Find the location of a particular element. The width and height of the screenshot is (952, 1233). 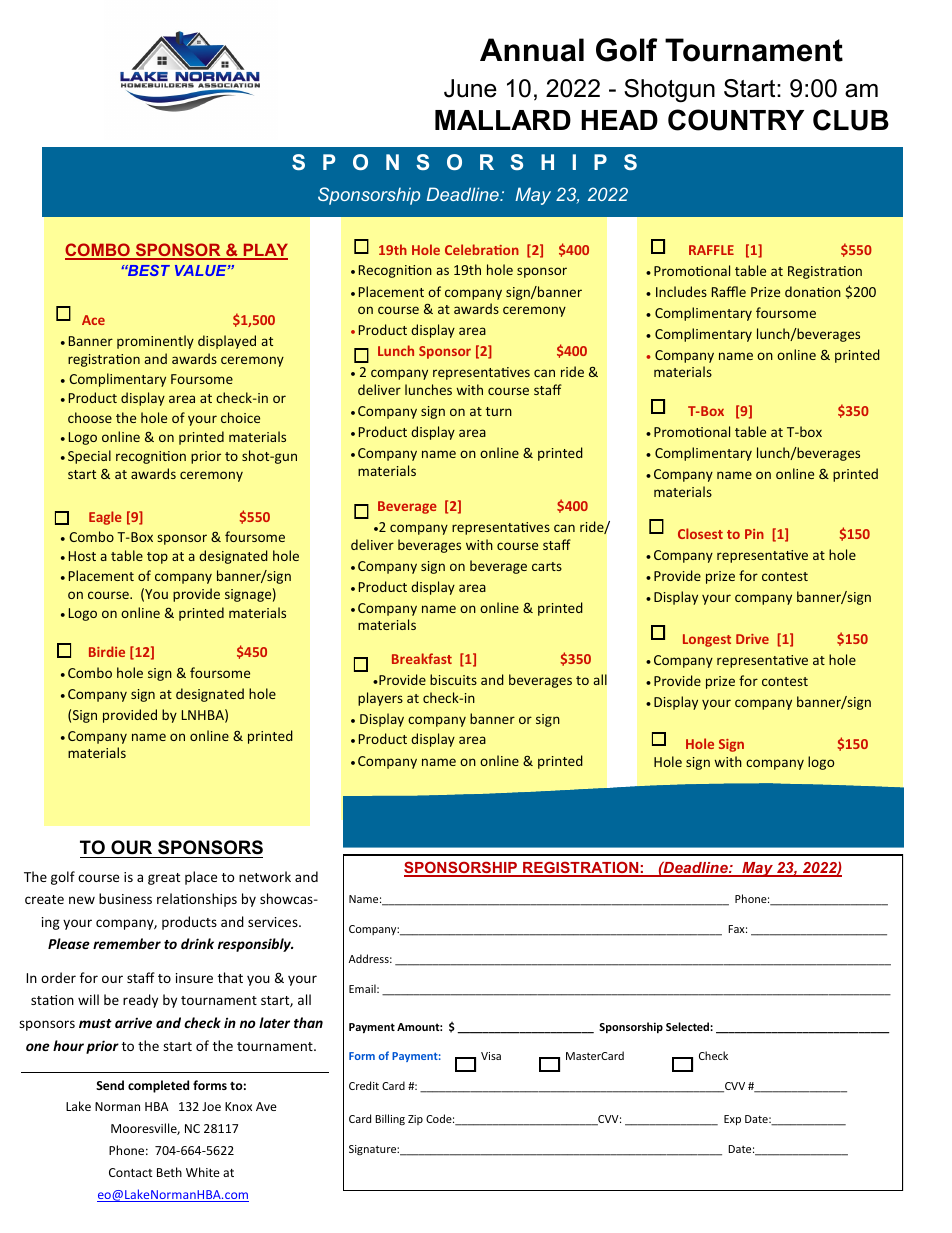

June is located at coordinates (470, 88).
